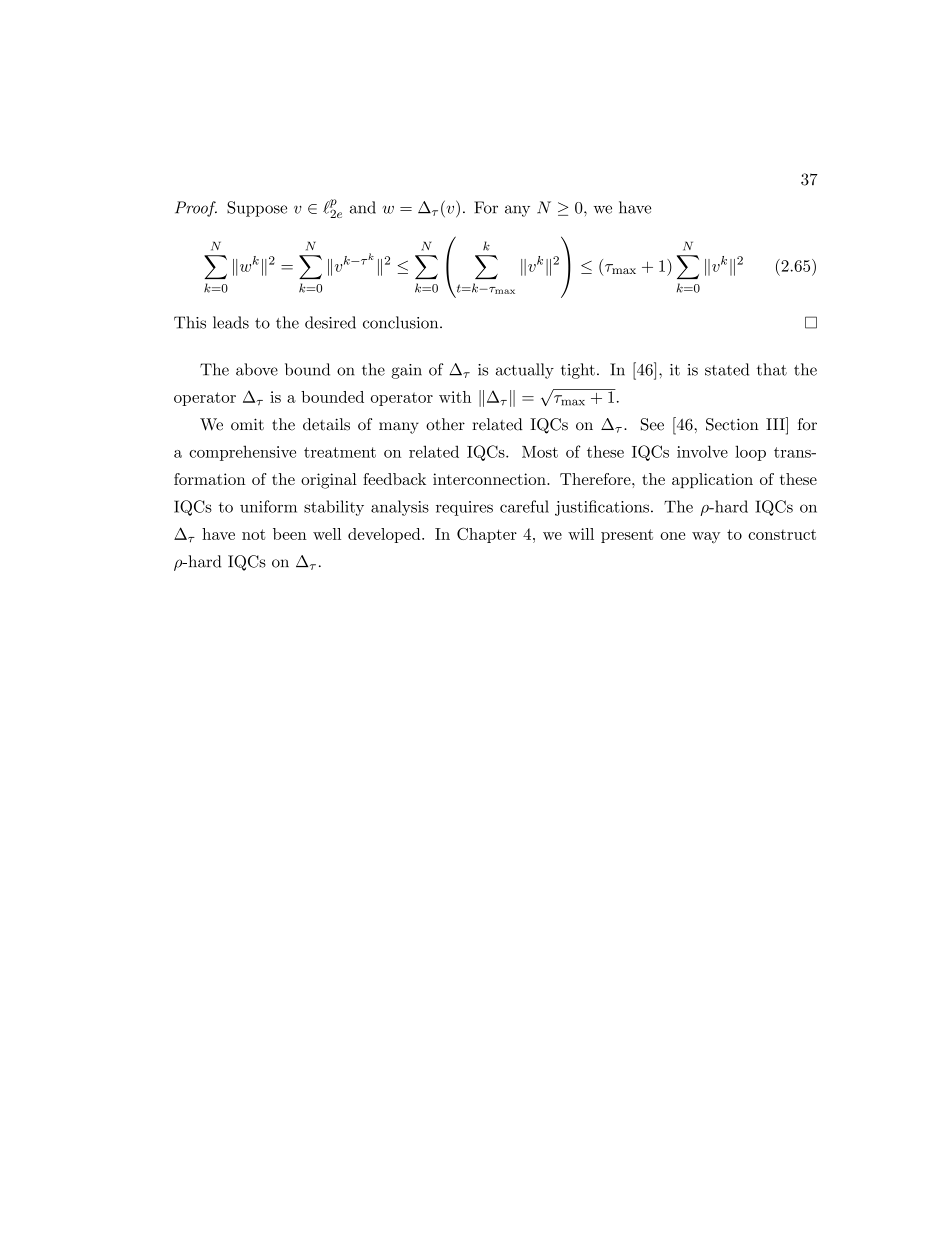 This document has width=952, height=1233. What do you see at coordinates (231, 322) in the document?
I see `leads` at bounding box center [231, 322].
